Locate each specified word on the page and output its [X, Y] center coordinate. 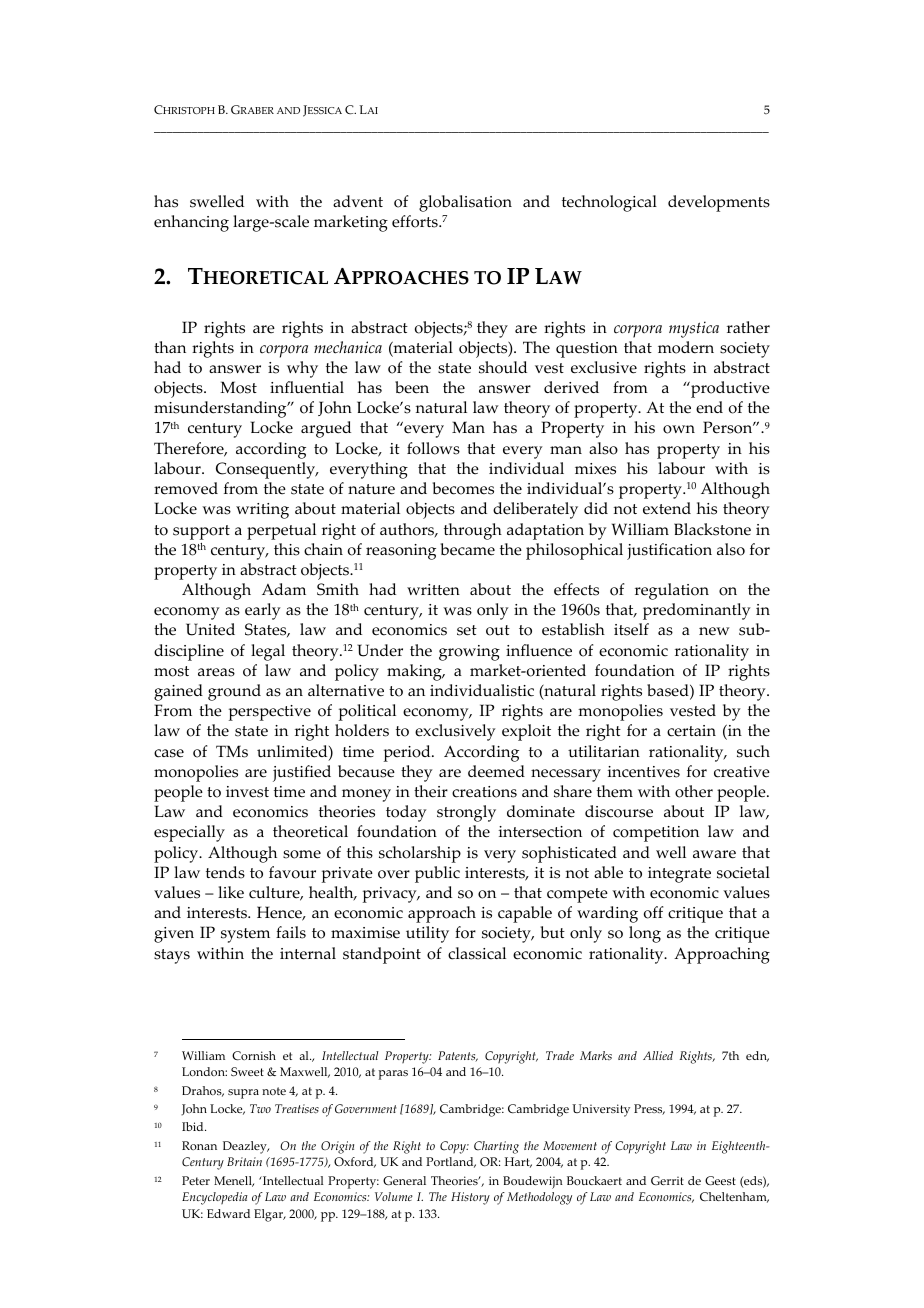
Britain [244, 1161]
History [470, 1198]
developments [719, 203]
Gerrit [667, 1180]
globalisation [465, 203]
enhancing [191, 223]
